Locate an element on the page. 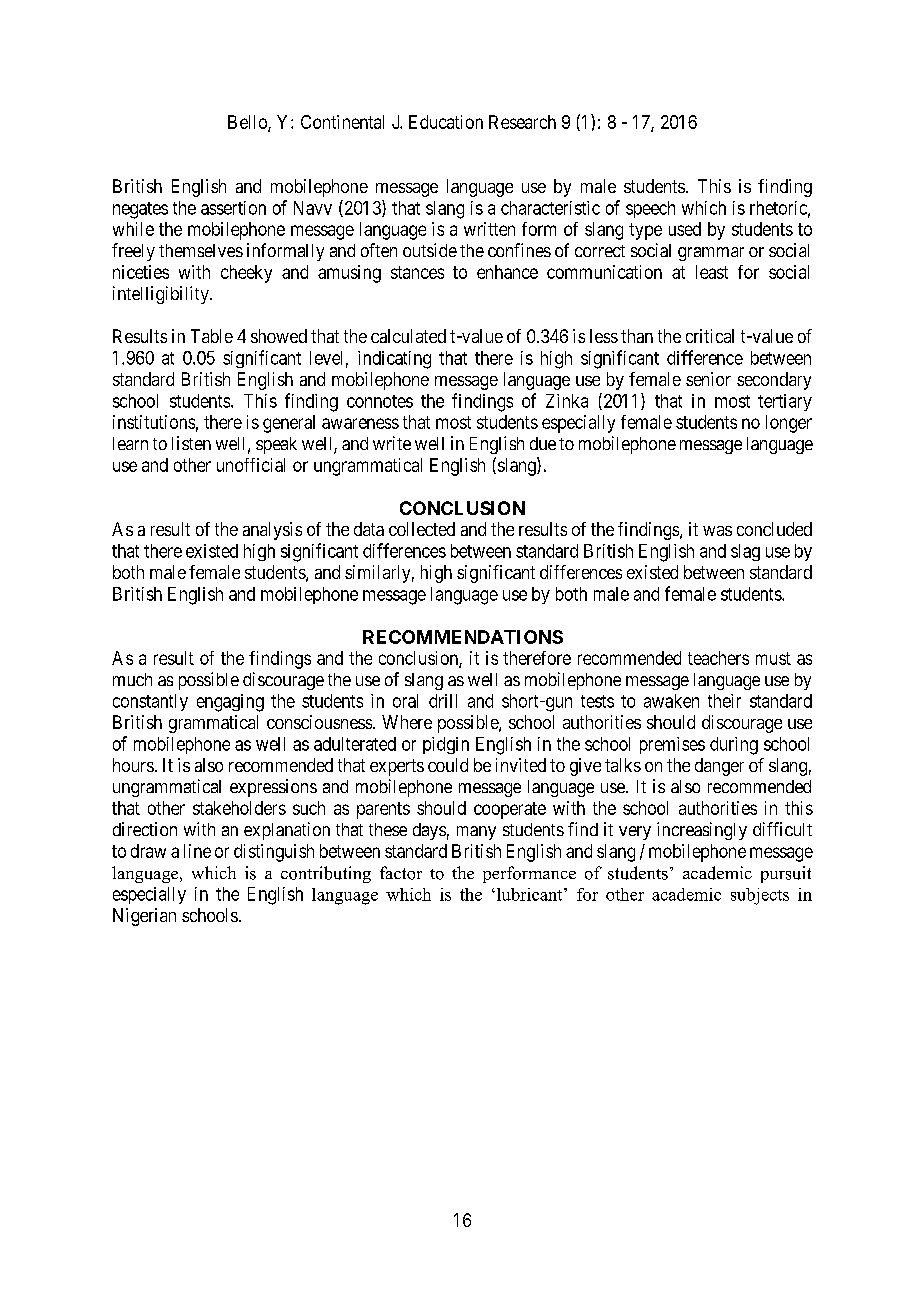  subjects is located at coordinates (760, 896).
